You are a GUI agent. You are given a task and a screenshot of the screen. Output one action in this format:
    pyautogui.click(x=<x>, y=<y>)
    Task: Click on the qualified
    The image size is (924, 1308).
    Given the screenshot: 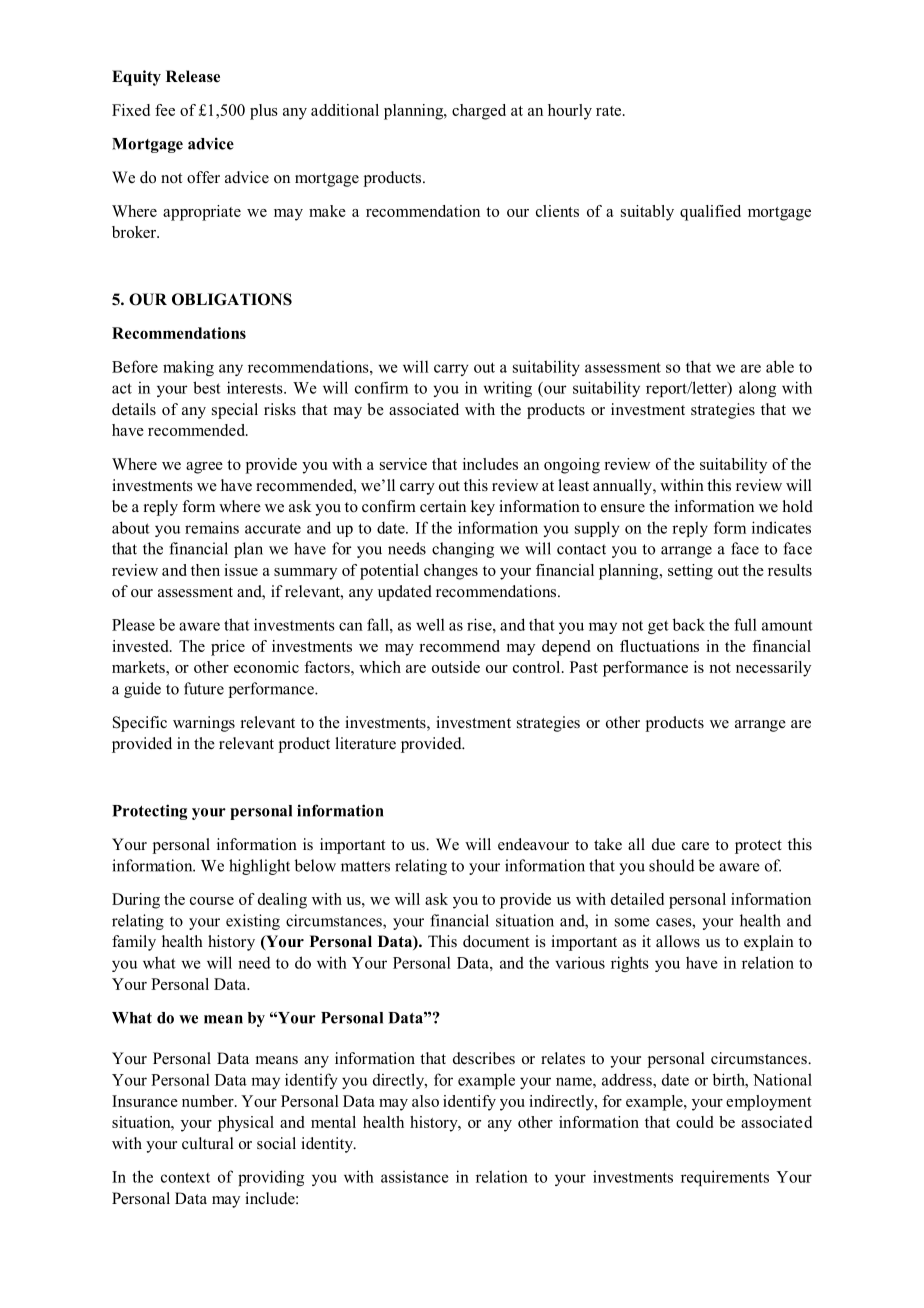 What is the action you would take?
    pyautogui.click(x=710, y=213)
